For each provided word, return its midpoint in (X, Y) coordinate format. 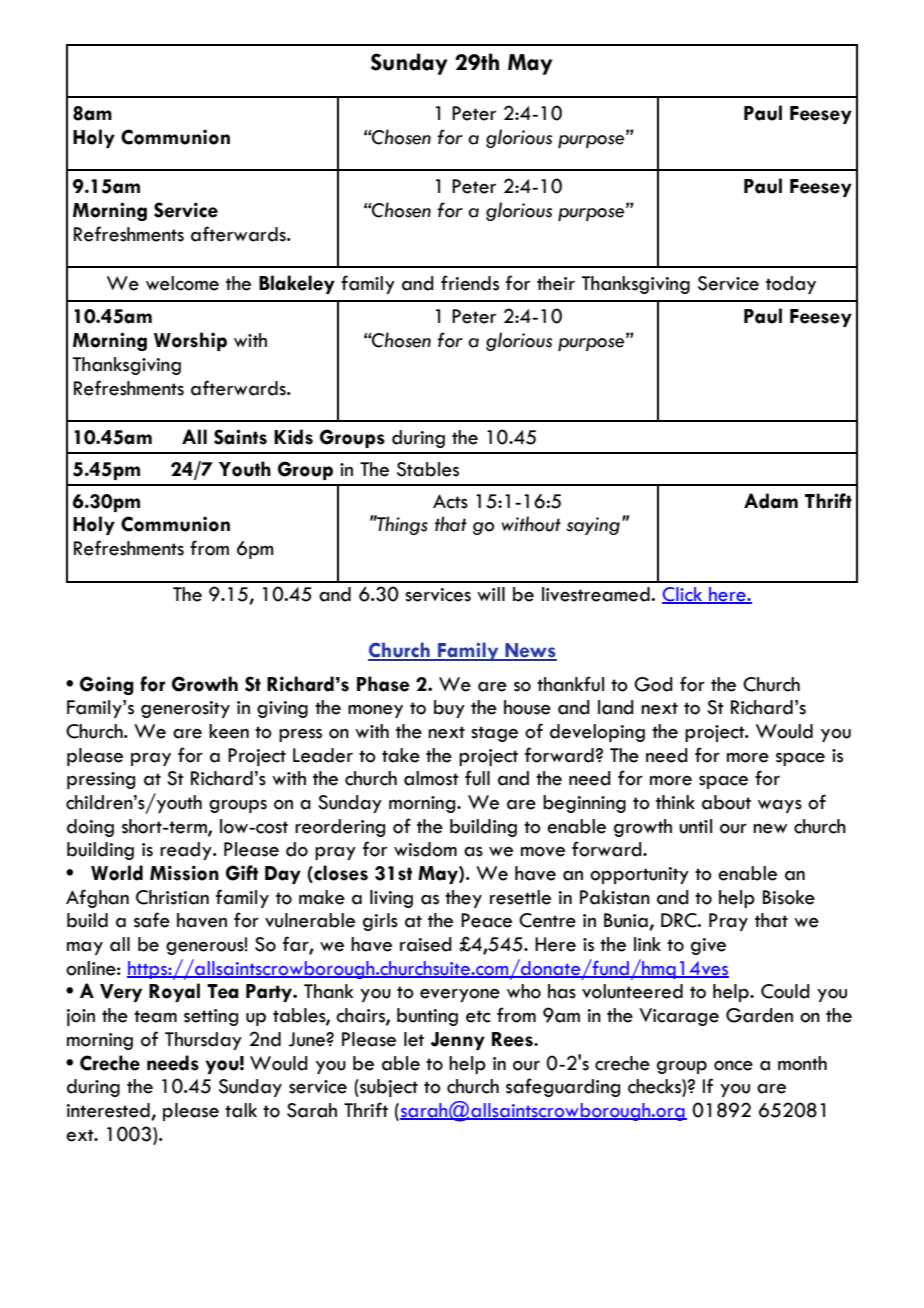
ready (187, 851)
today (791, 285)
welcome (182, 283)
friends (470, 283)
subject (388, 1088)
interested (109, 1111)
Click (683, 595)
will (491, 594)
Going (107, 685)
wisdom (425, 849)
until (695, 826)
